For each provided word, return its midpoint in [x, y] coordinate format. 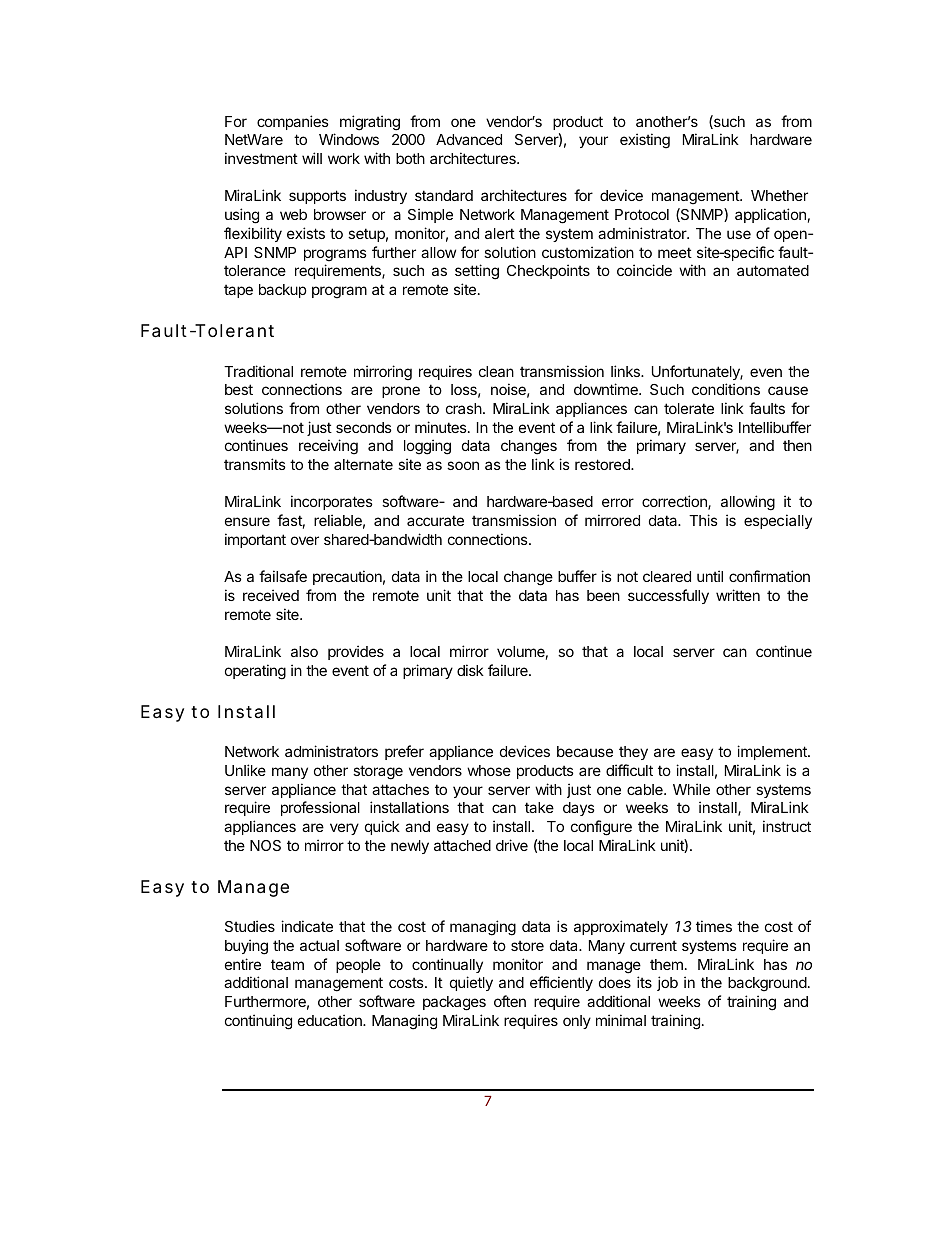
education [331, 1020]
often [510, 1001]
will [312, 158]
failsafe [283, 576]
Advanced [469, 139]
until [710, 576]
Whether [779, 195]
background [767, 984]
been [603, 595]
